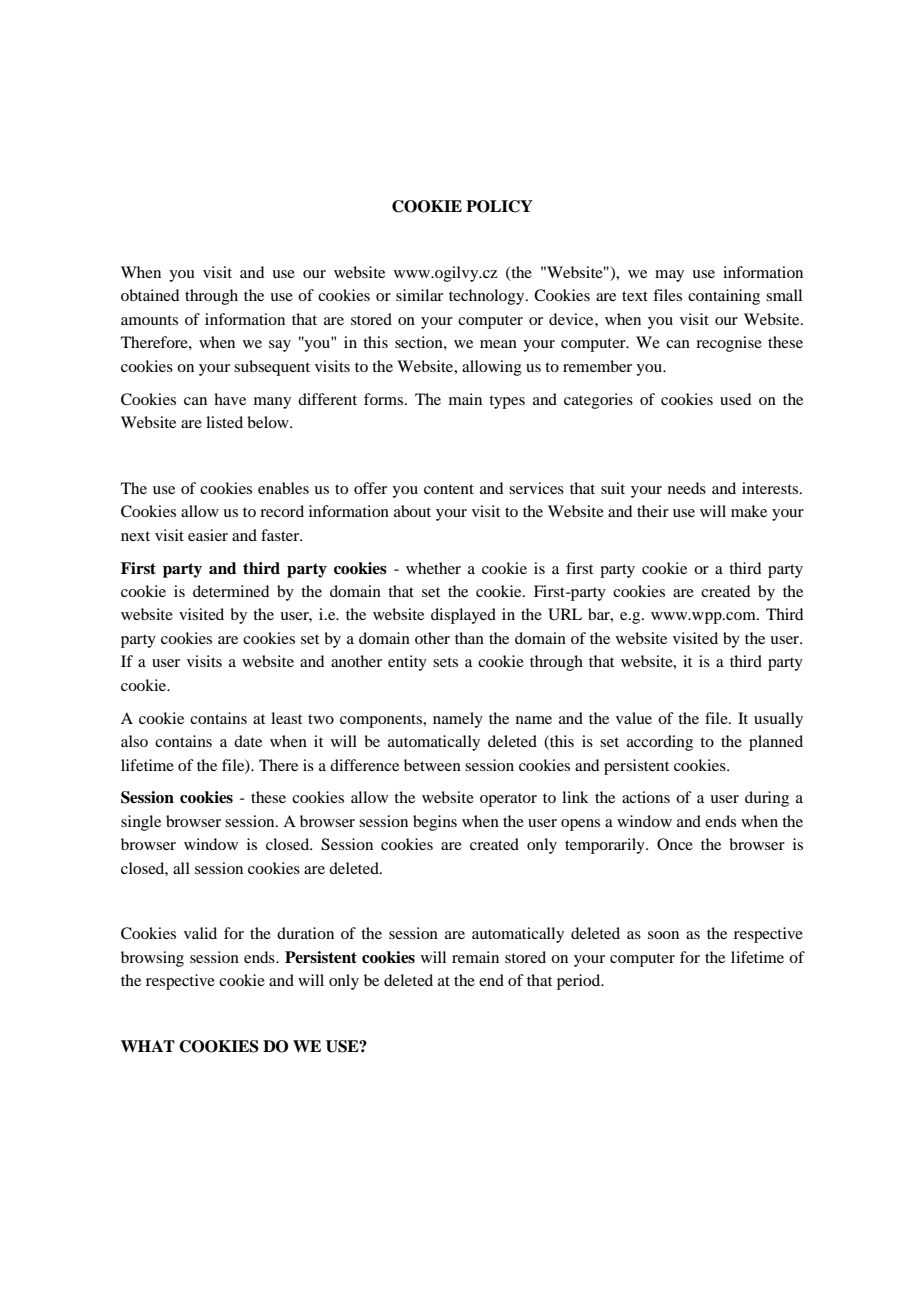 This page has height=1309, width=924. I want to click on obtained, so click(150, 295).
